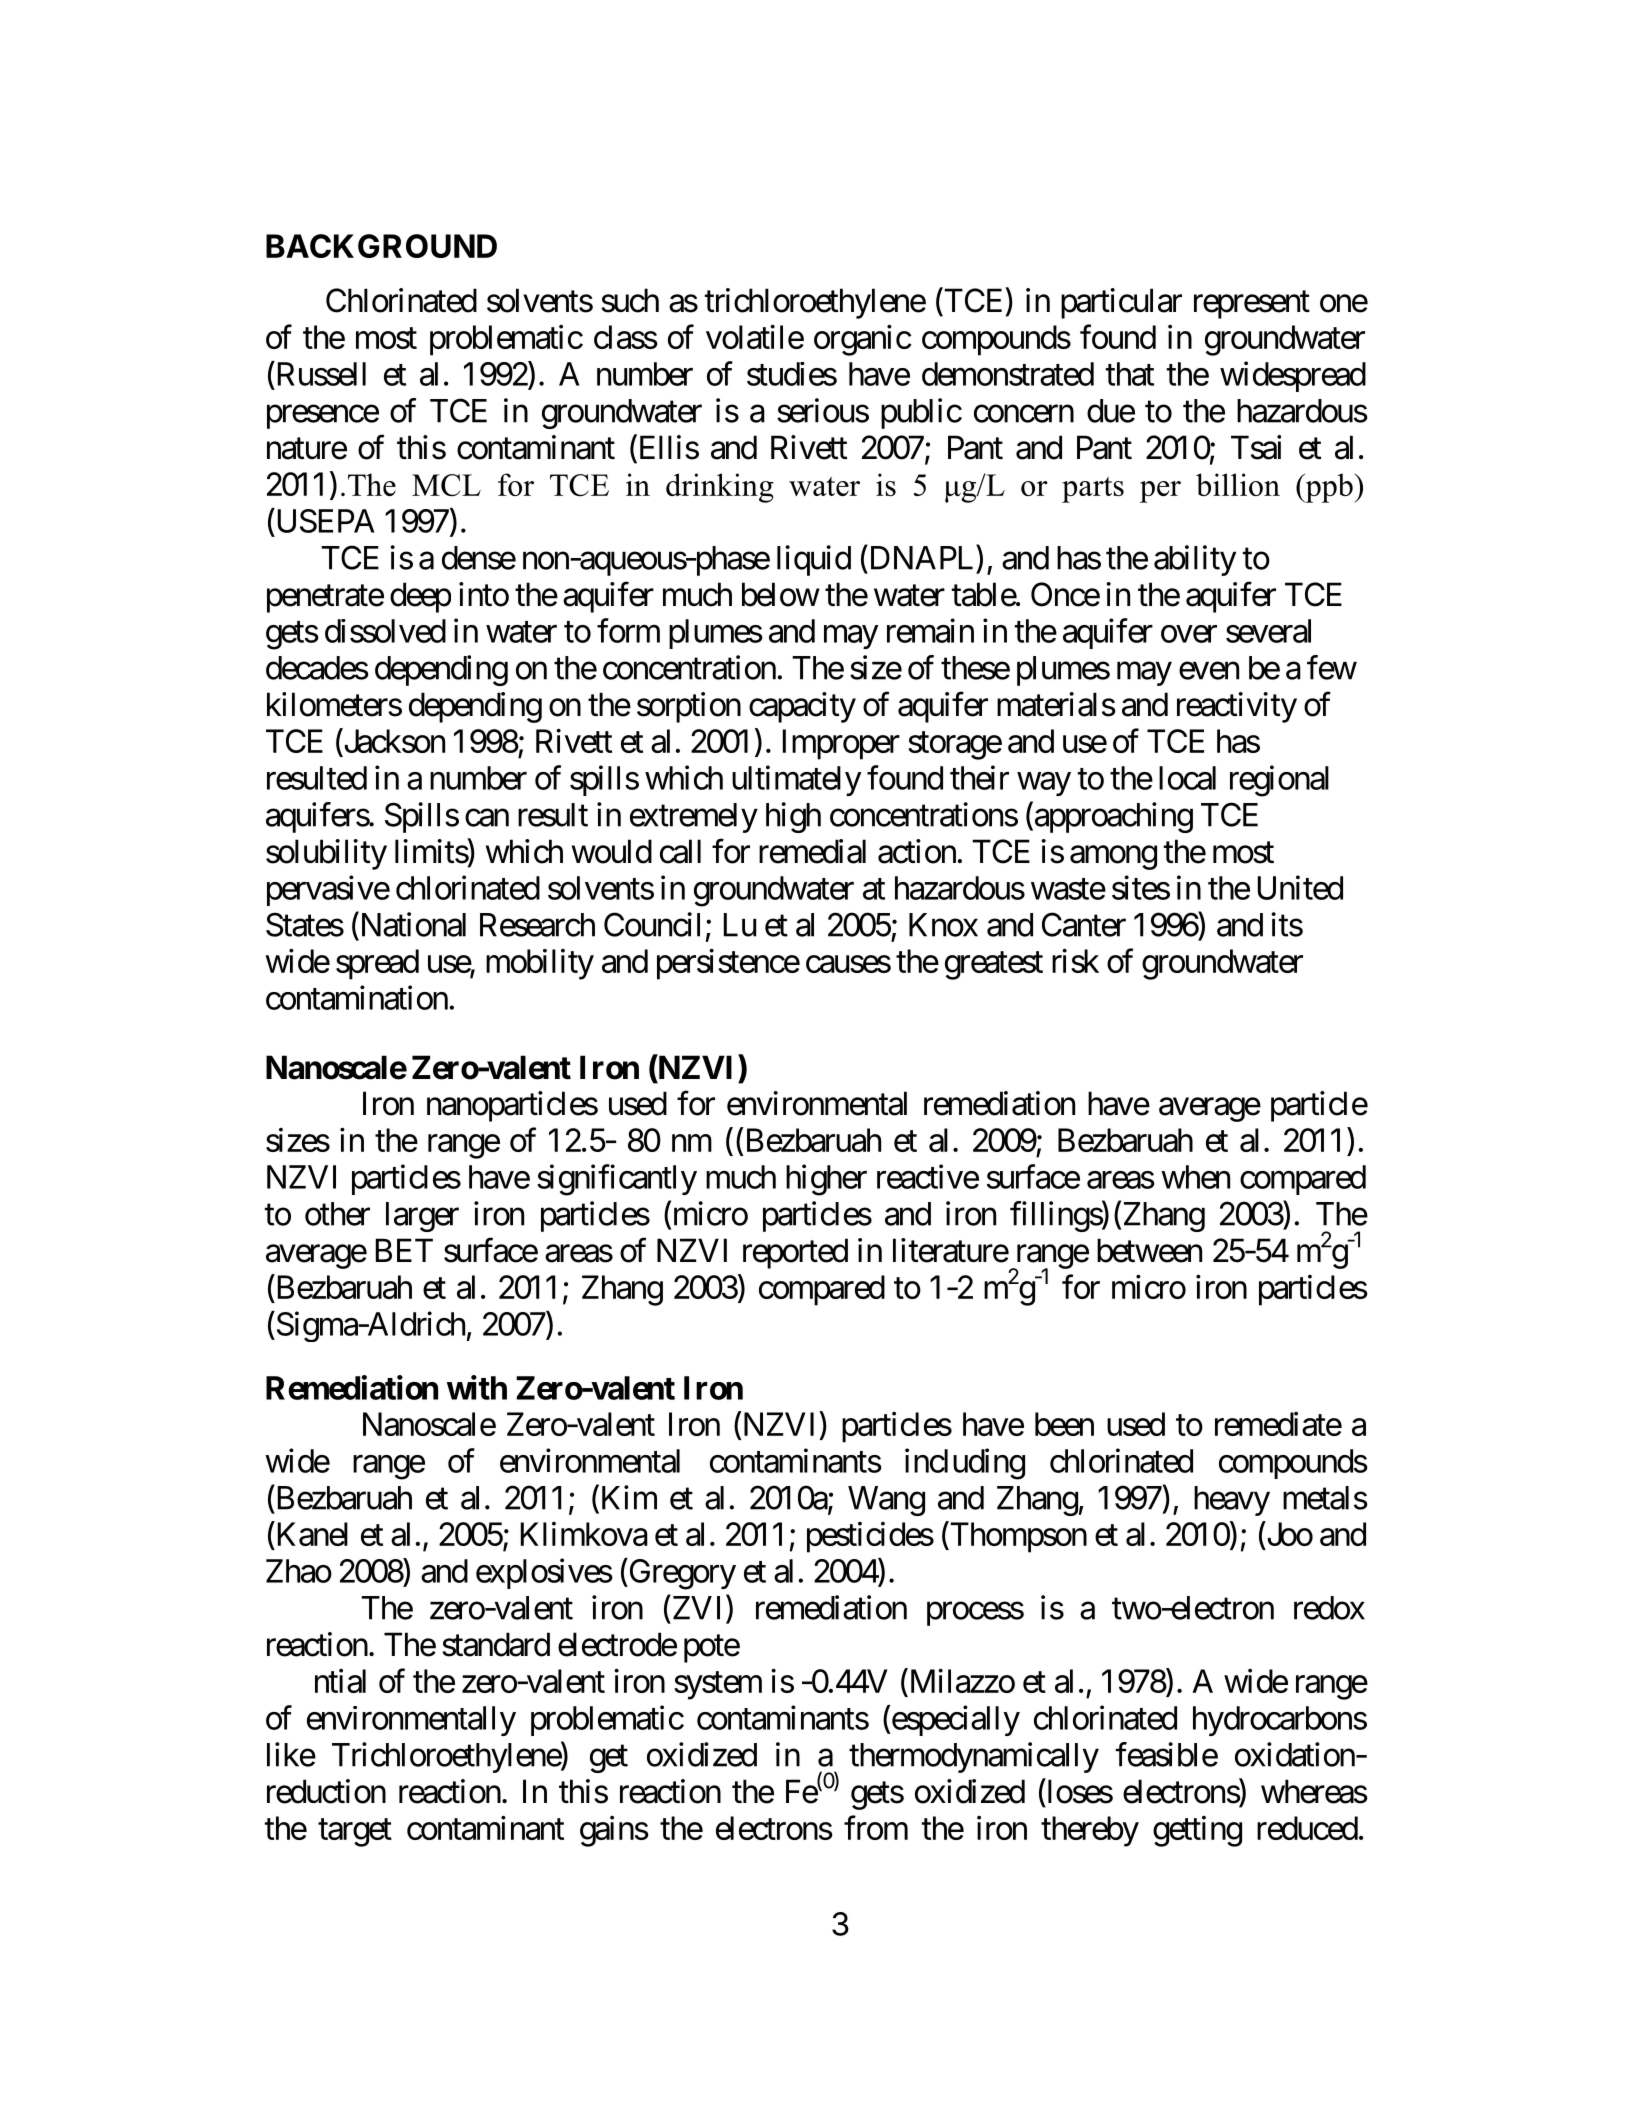  Describe the element at coordinates (943, 925) in the screenshot. I see `Knox` at that location.
